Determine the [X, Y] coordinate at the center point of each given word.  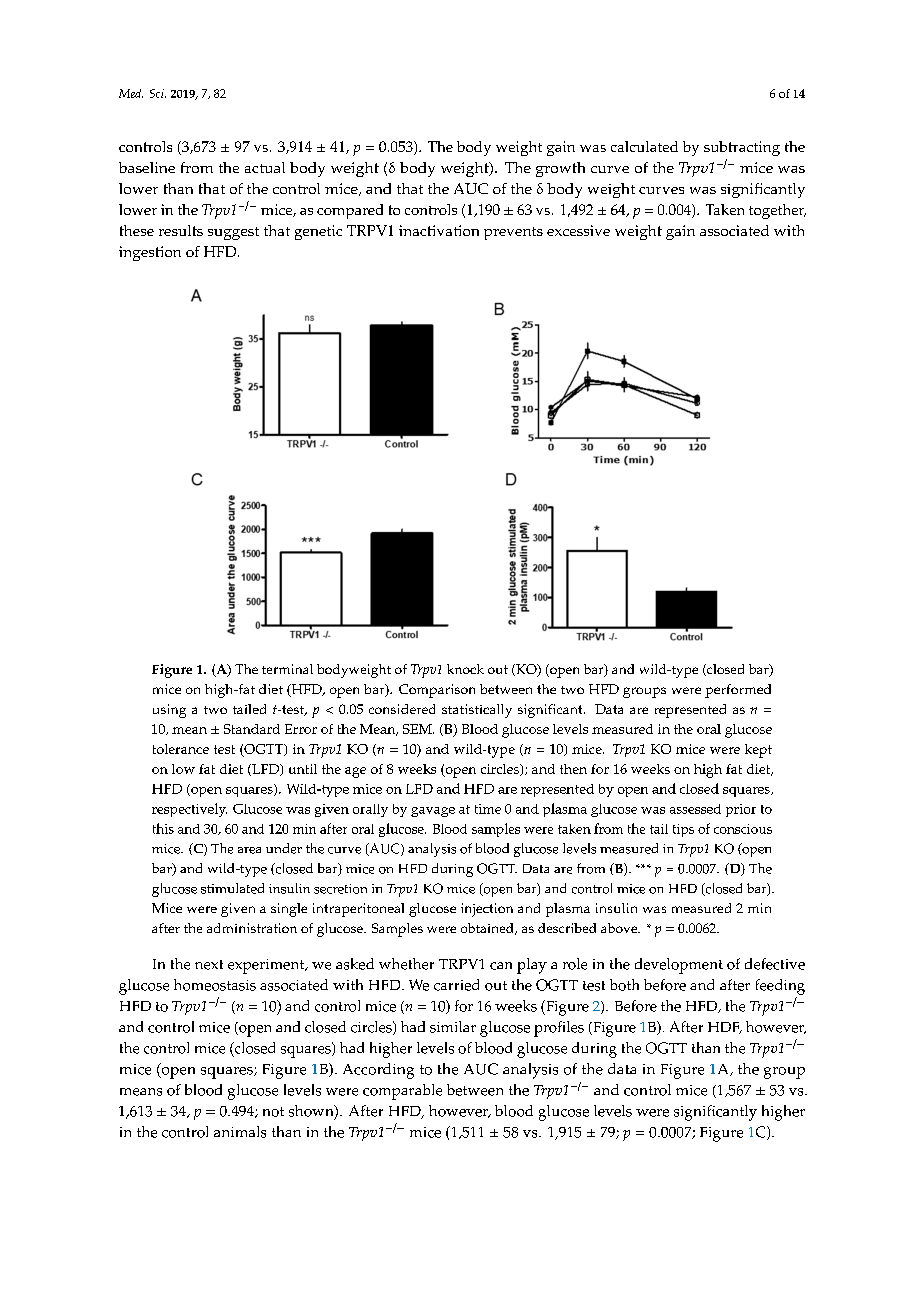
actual [265, 167]
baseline [147, 167]
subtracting [742, 148]
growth [560, 169]
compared [350, 211]
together [777, 211]
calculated [644, 146]
